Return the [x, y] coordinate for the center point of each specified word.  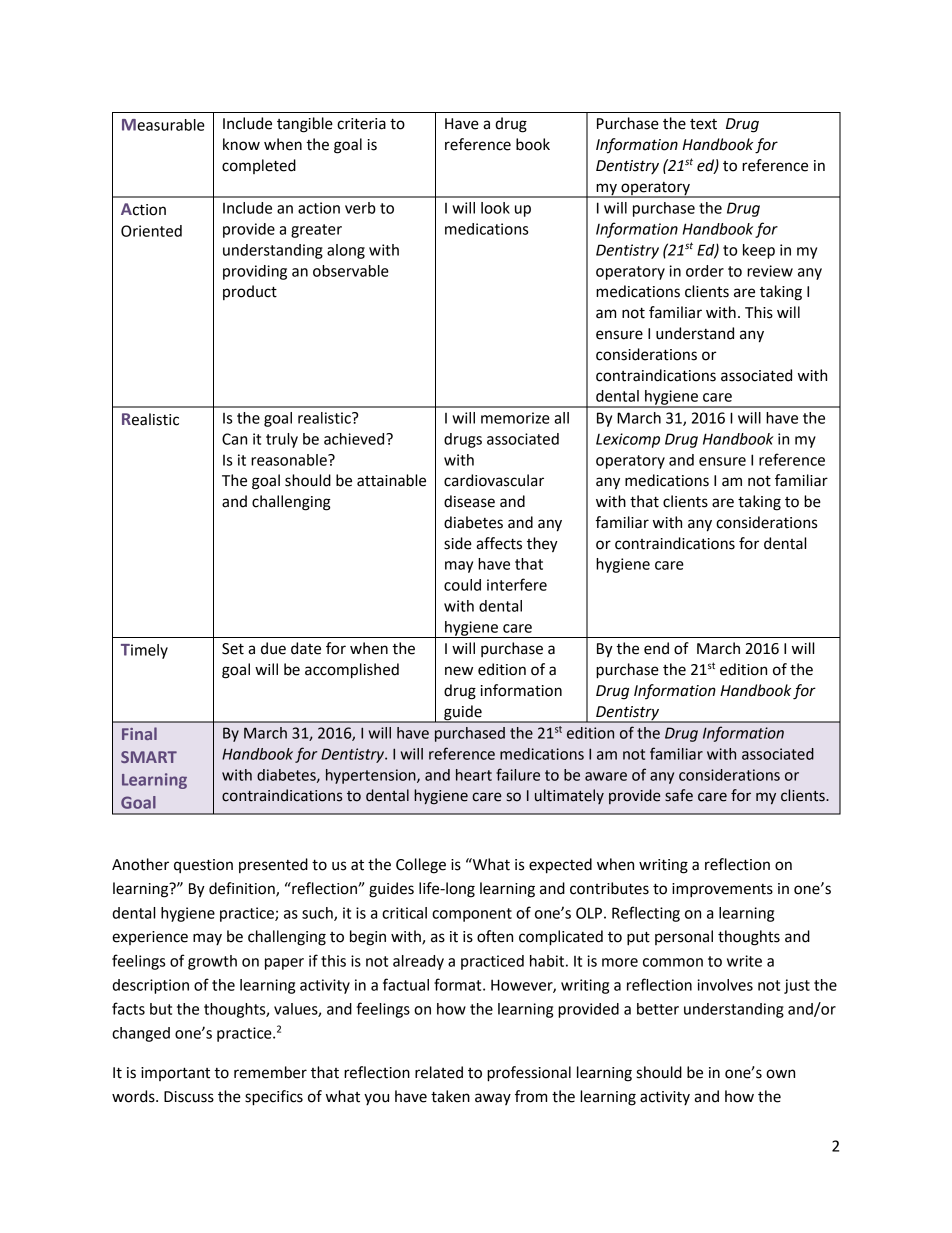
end [656, 648]
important [175, 1074]
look [495, 208]
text [703, 124]
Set [233, 649]
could [462, 585]
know [241, 144]
